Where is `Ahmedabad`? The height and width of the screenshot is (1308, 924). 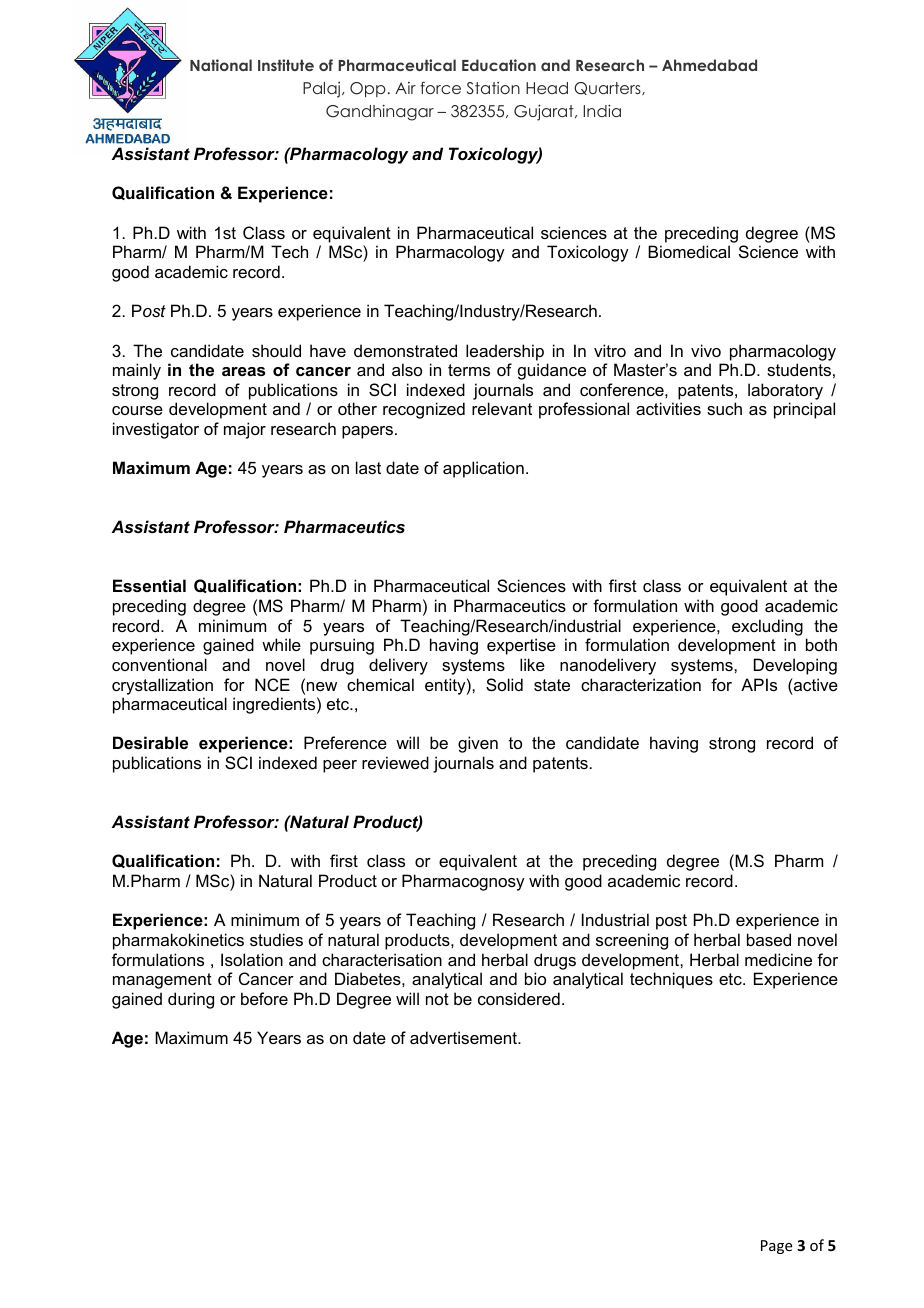 Ahmedabad is located at coordinates (709, 65).
